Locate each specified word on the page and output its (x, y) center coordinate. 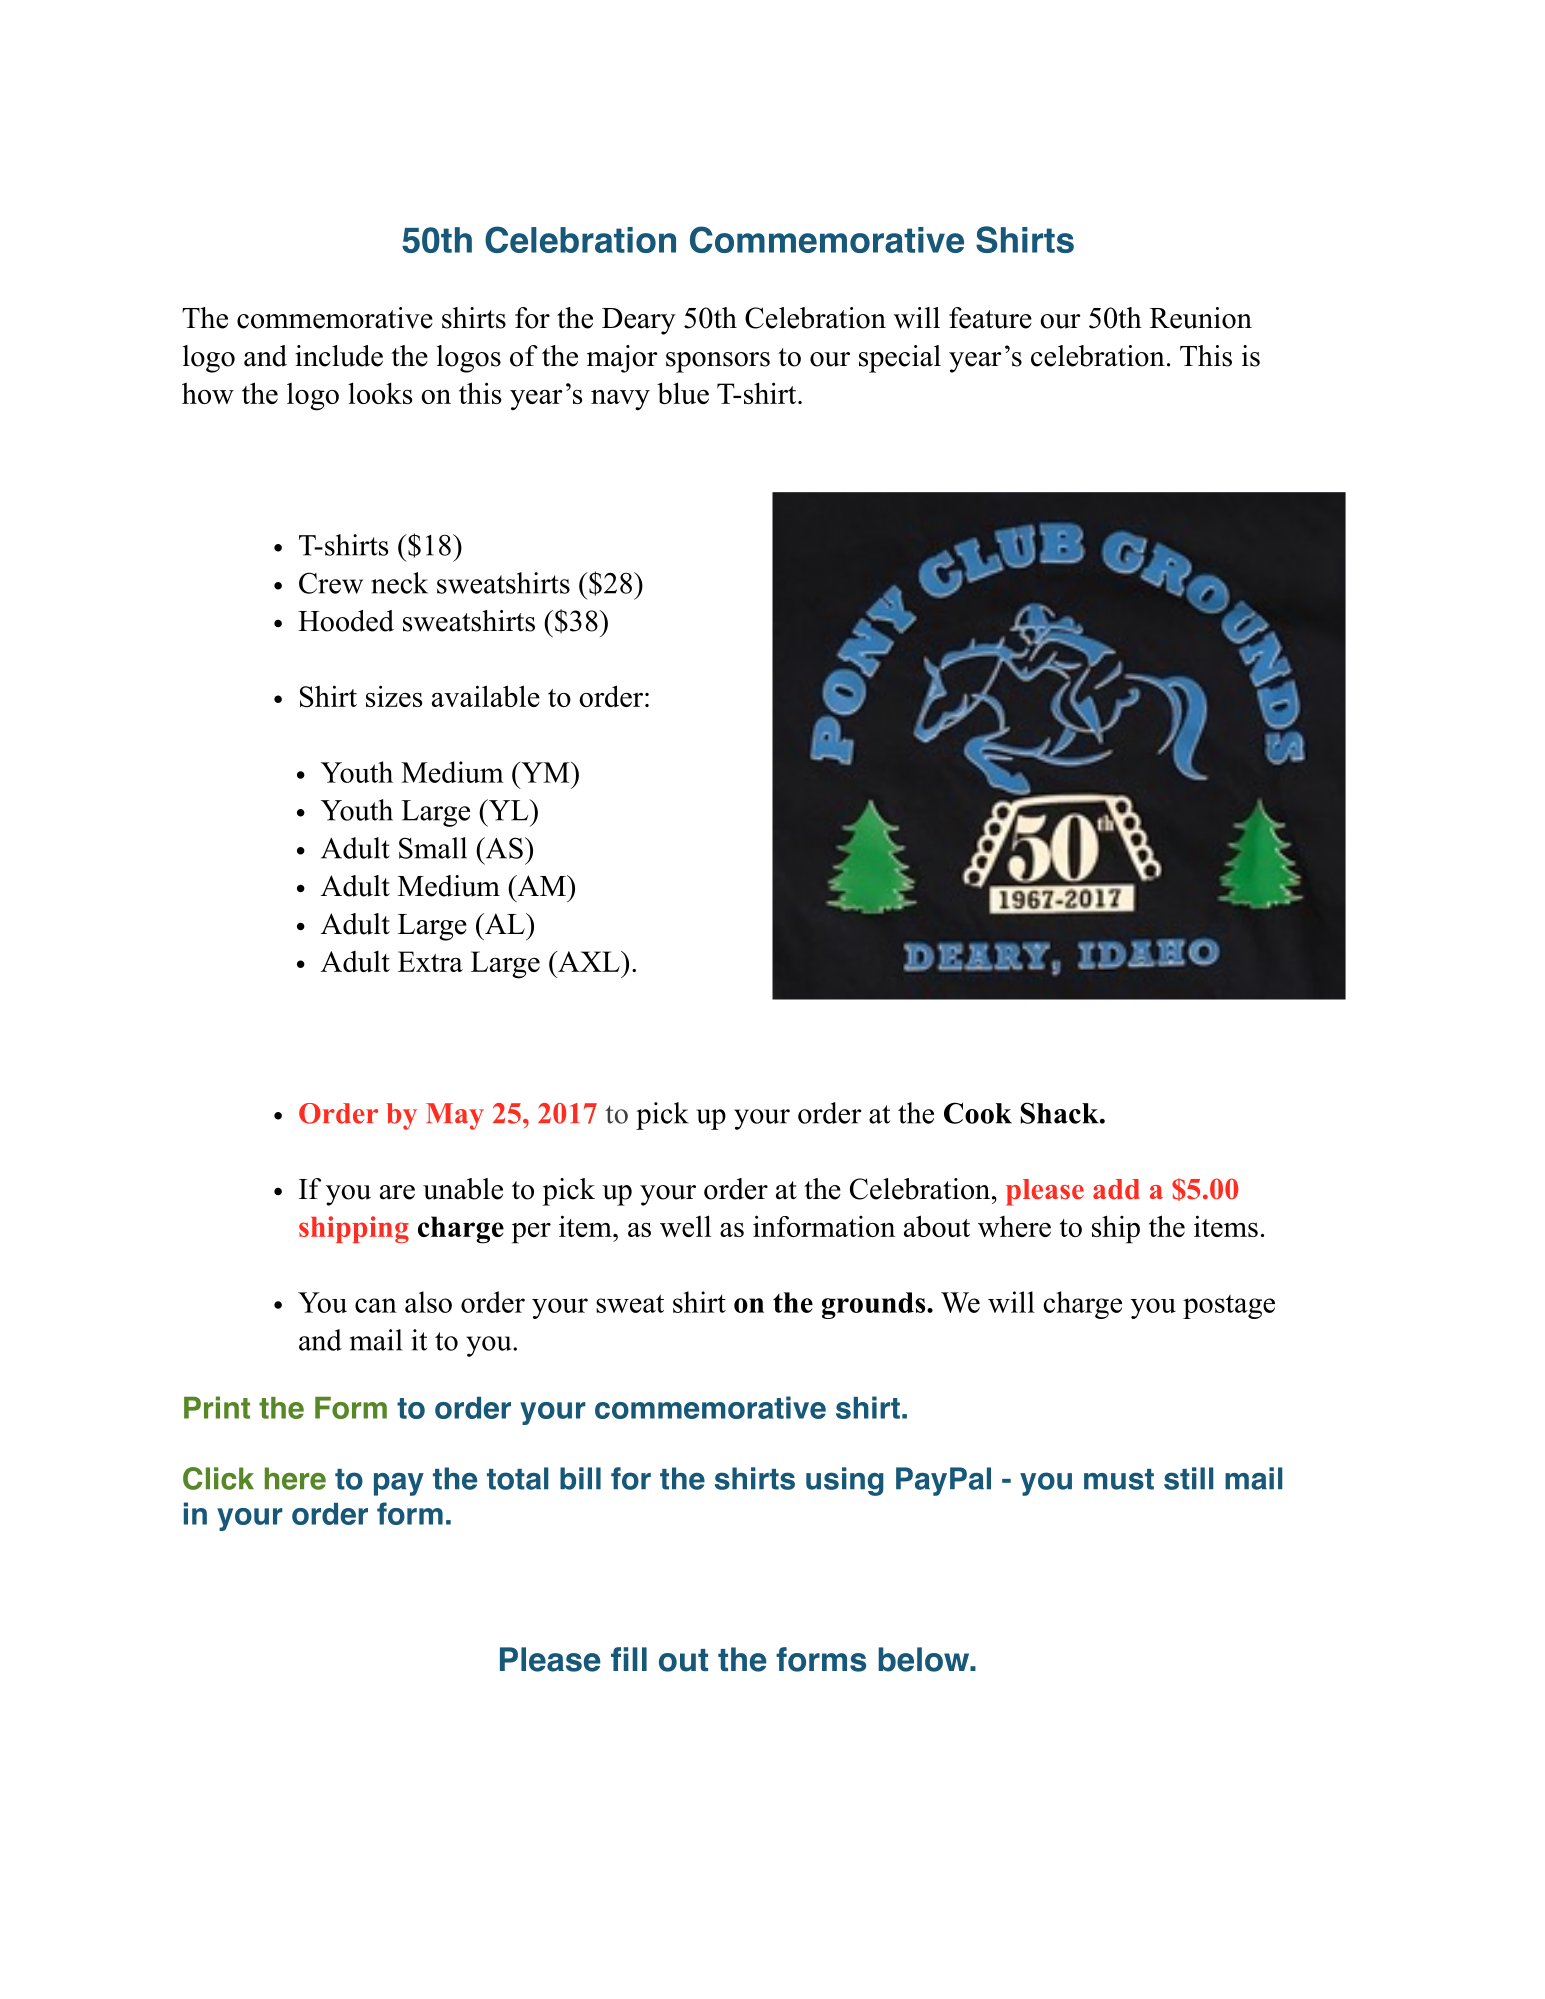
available (486, 696)
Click (218, 1478)
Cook (978, 1113)
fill (629, 1659)
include (339, 356)
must (1119, 1479)
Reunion (1201, 318)
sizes (394, 696)
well (685, 1226)
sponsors (718, 362)
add (1116, 1189)
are (397, 1192)
